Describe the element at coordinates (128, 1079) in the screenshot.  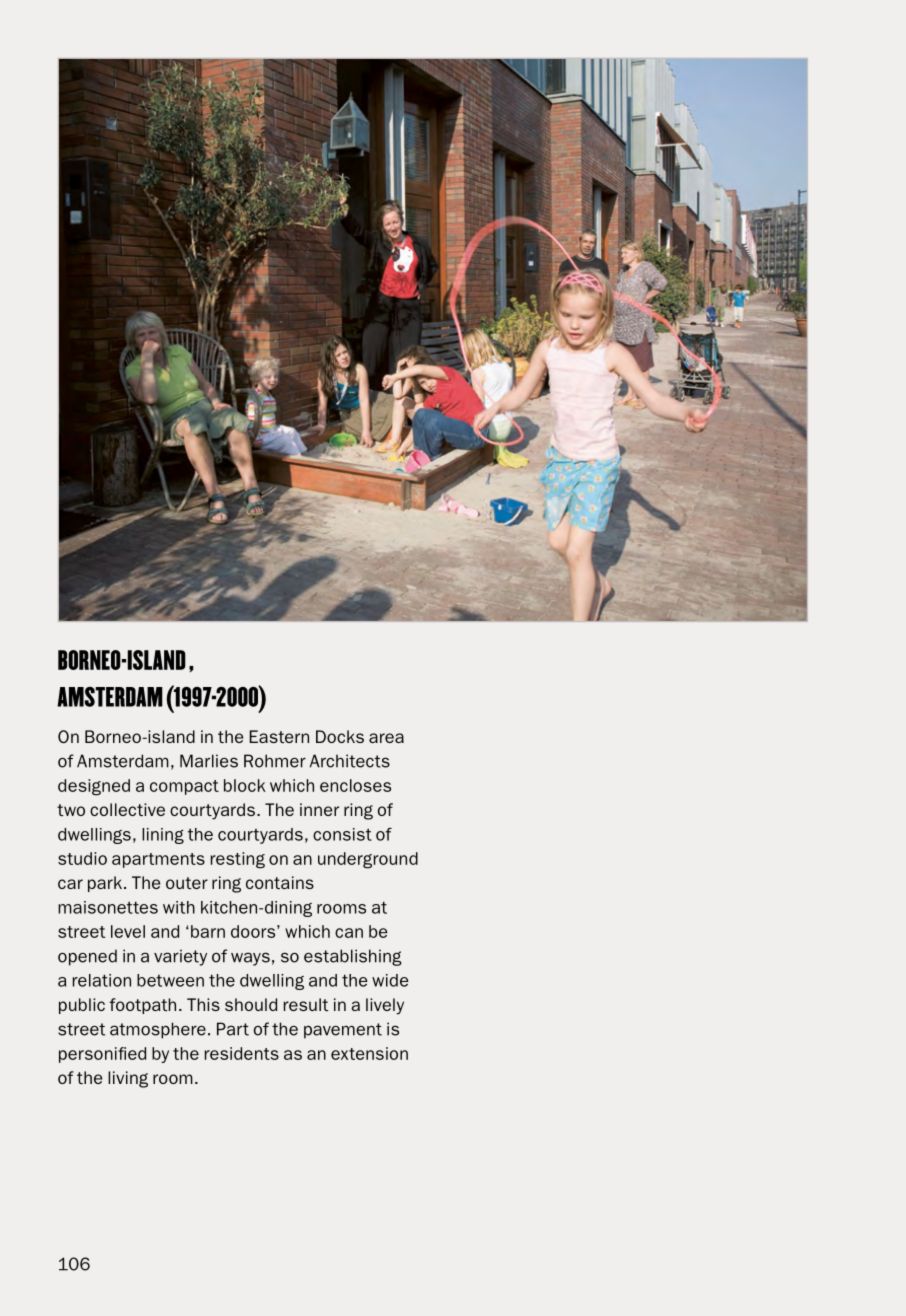
I see `living` at that location.
